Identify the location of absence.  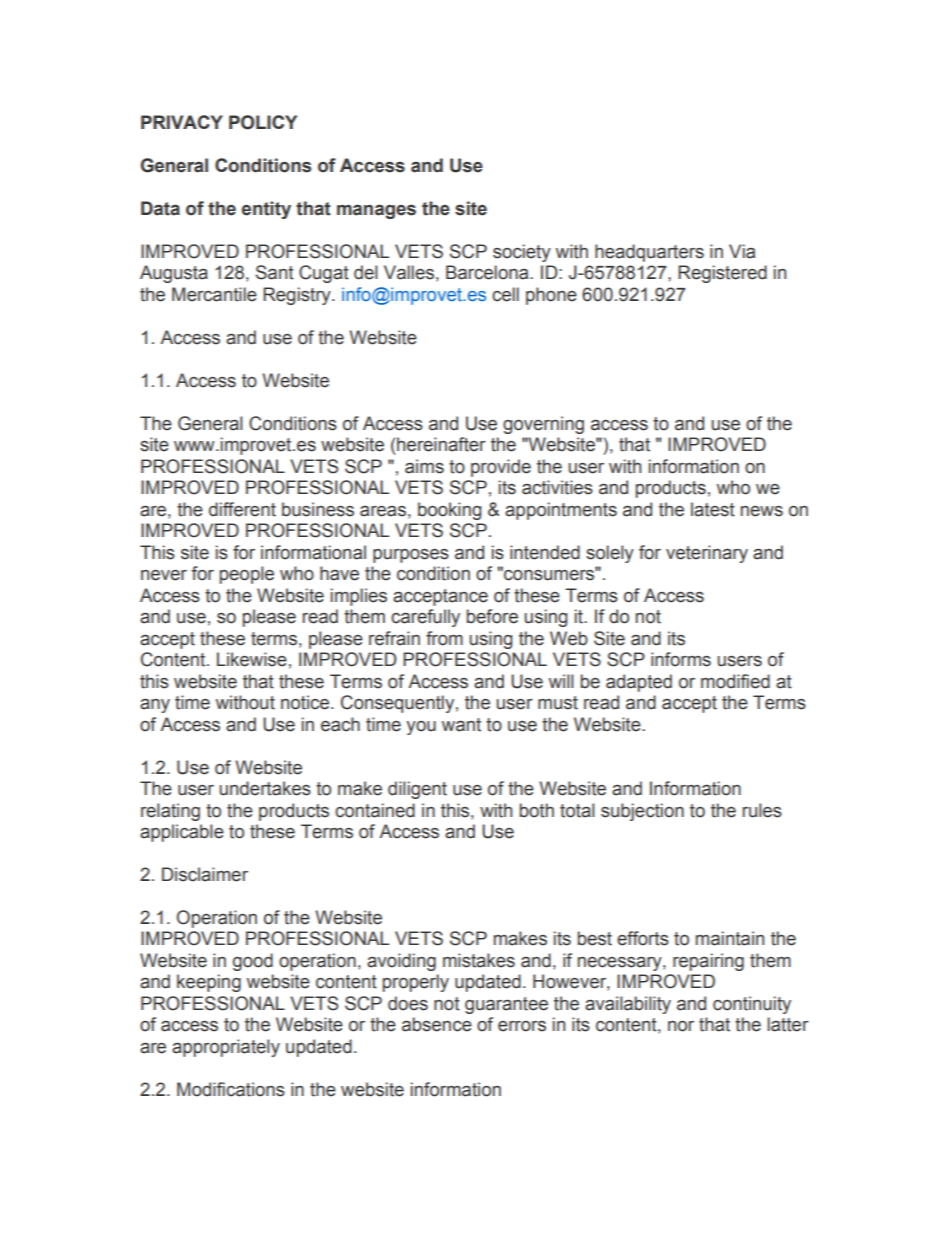
(437, 1024).
